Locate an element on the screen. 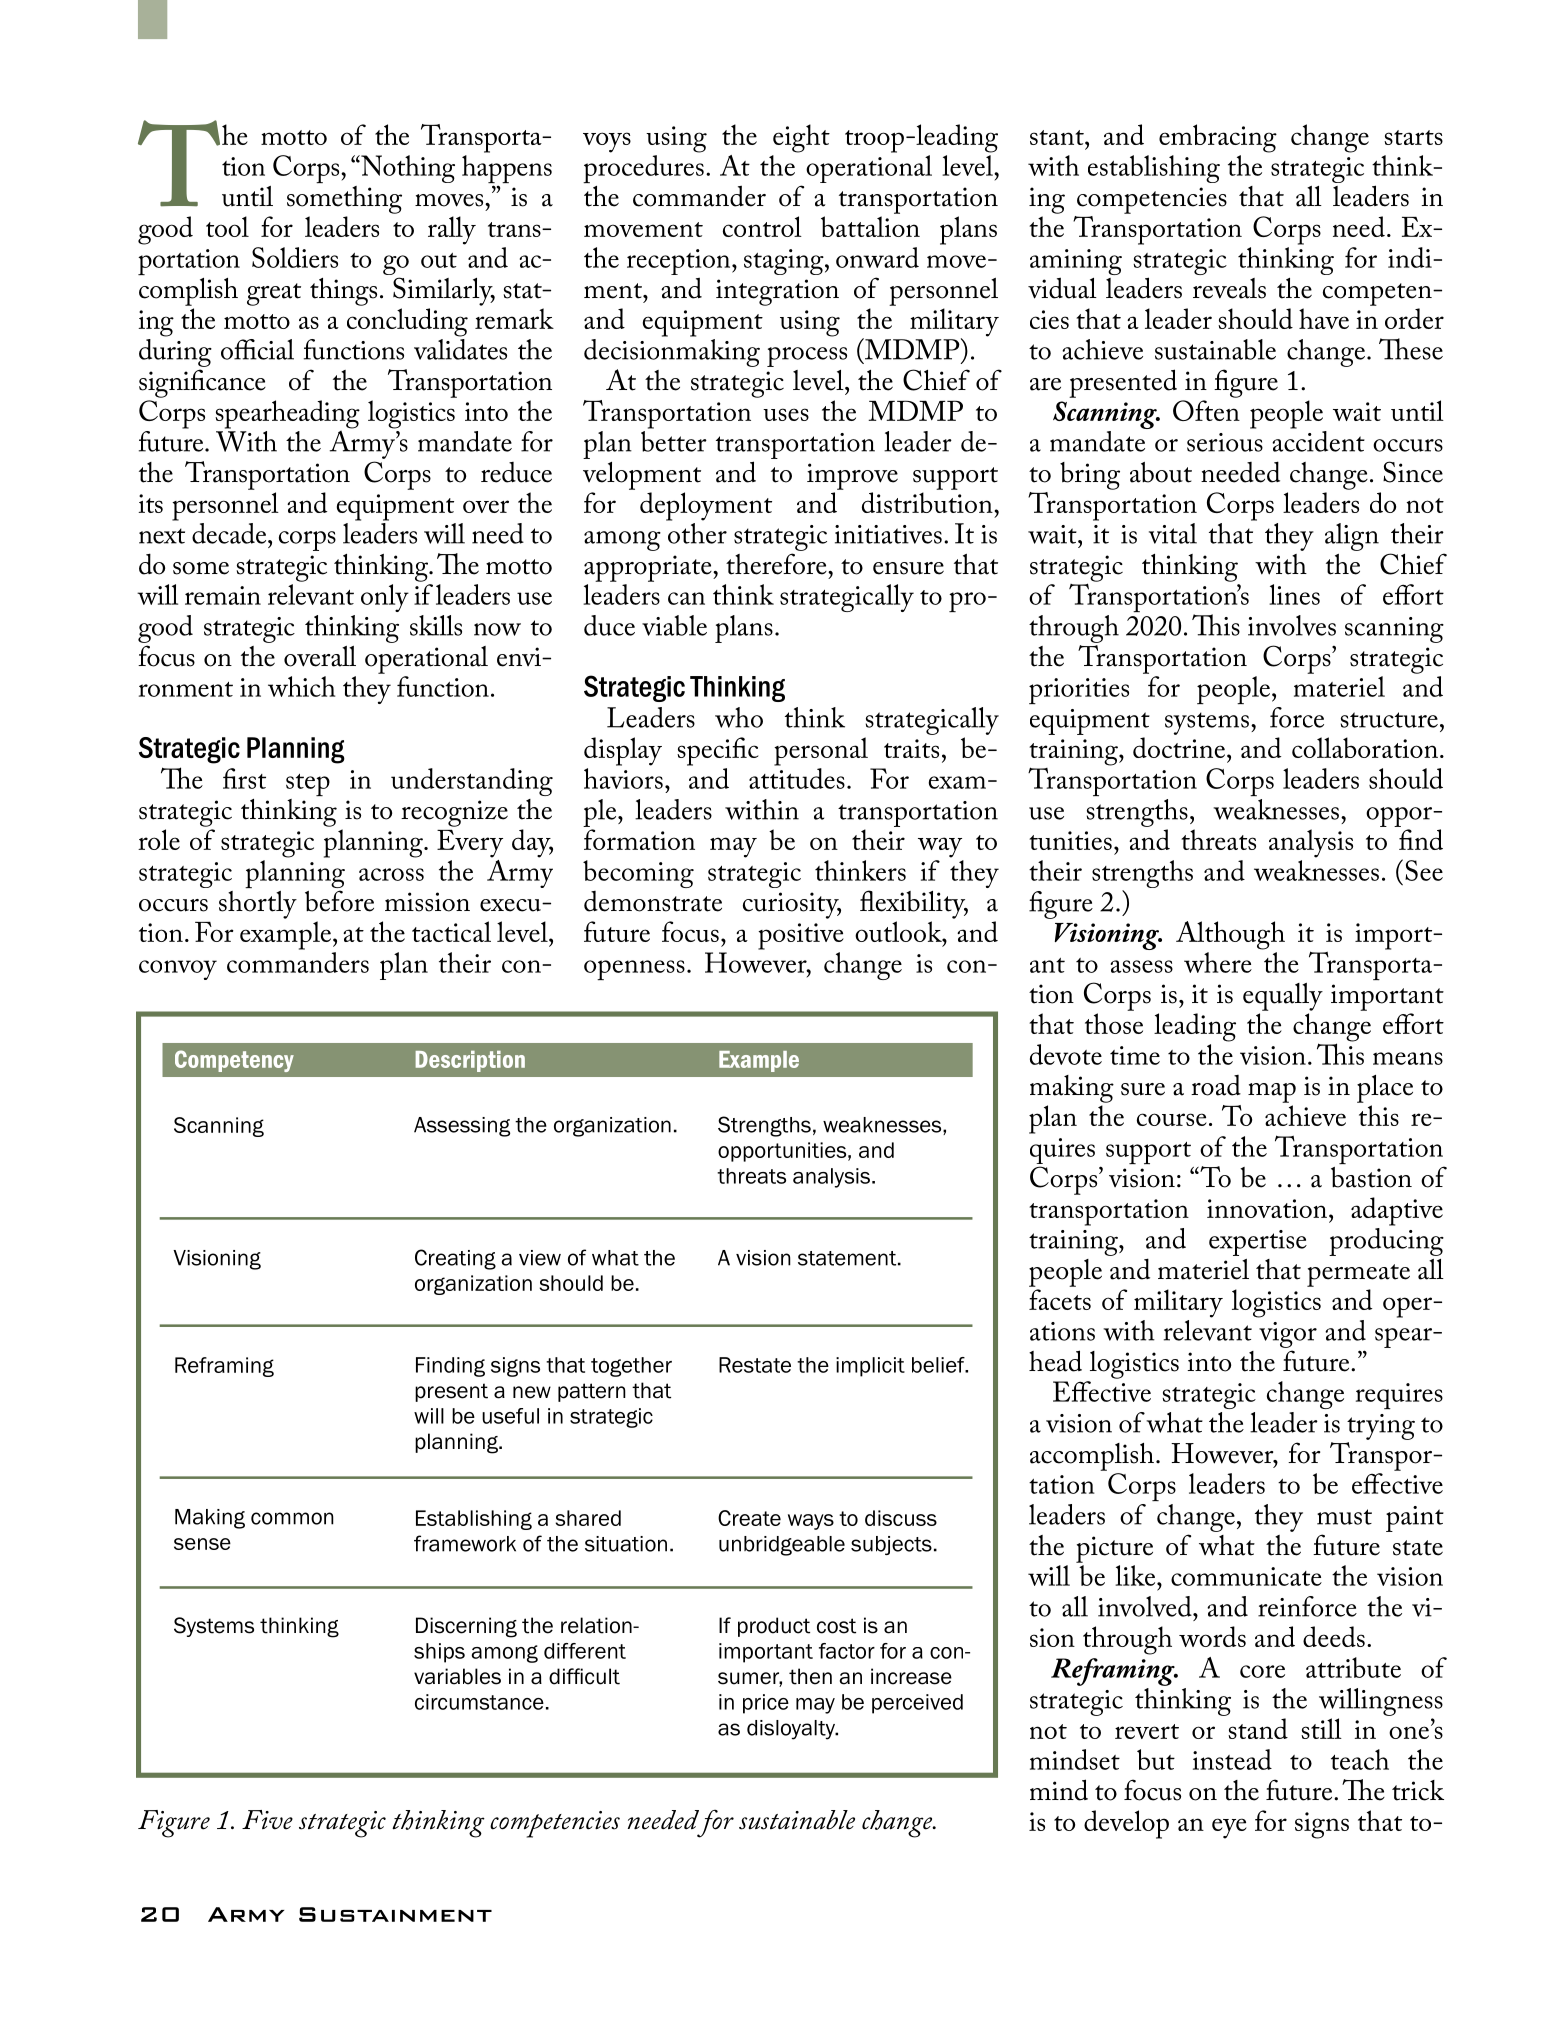 This screenshot has width=1563, height=2023. embracing is located at coordinates (1218, 138).
